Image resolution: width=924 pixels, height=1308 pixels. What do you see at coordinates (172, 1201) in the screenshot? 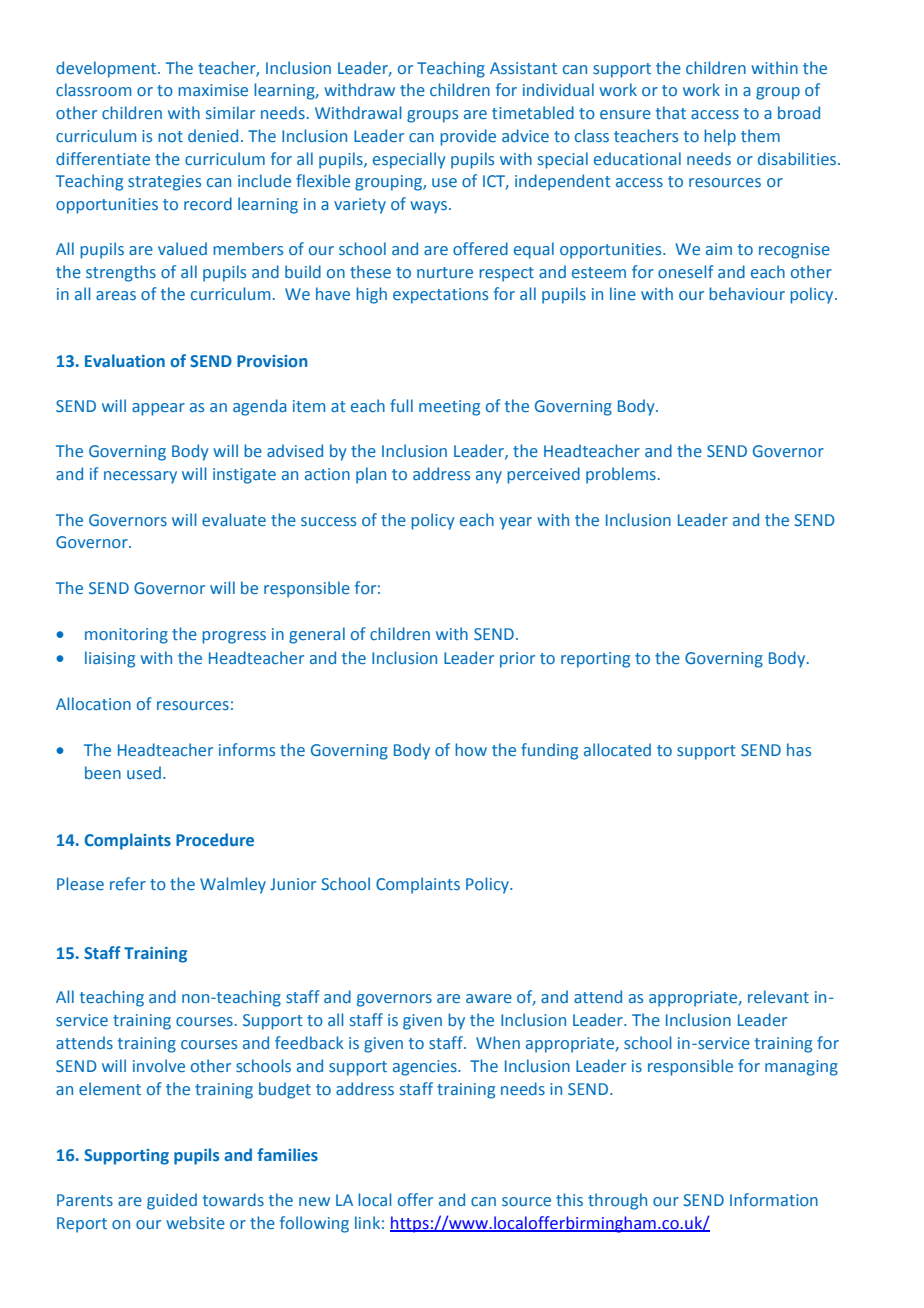
I see `guided` at bounding box center [172, 1201].
